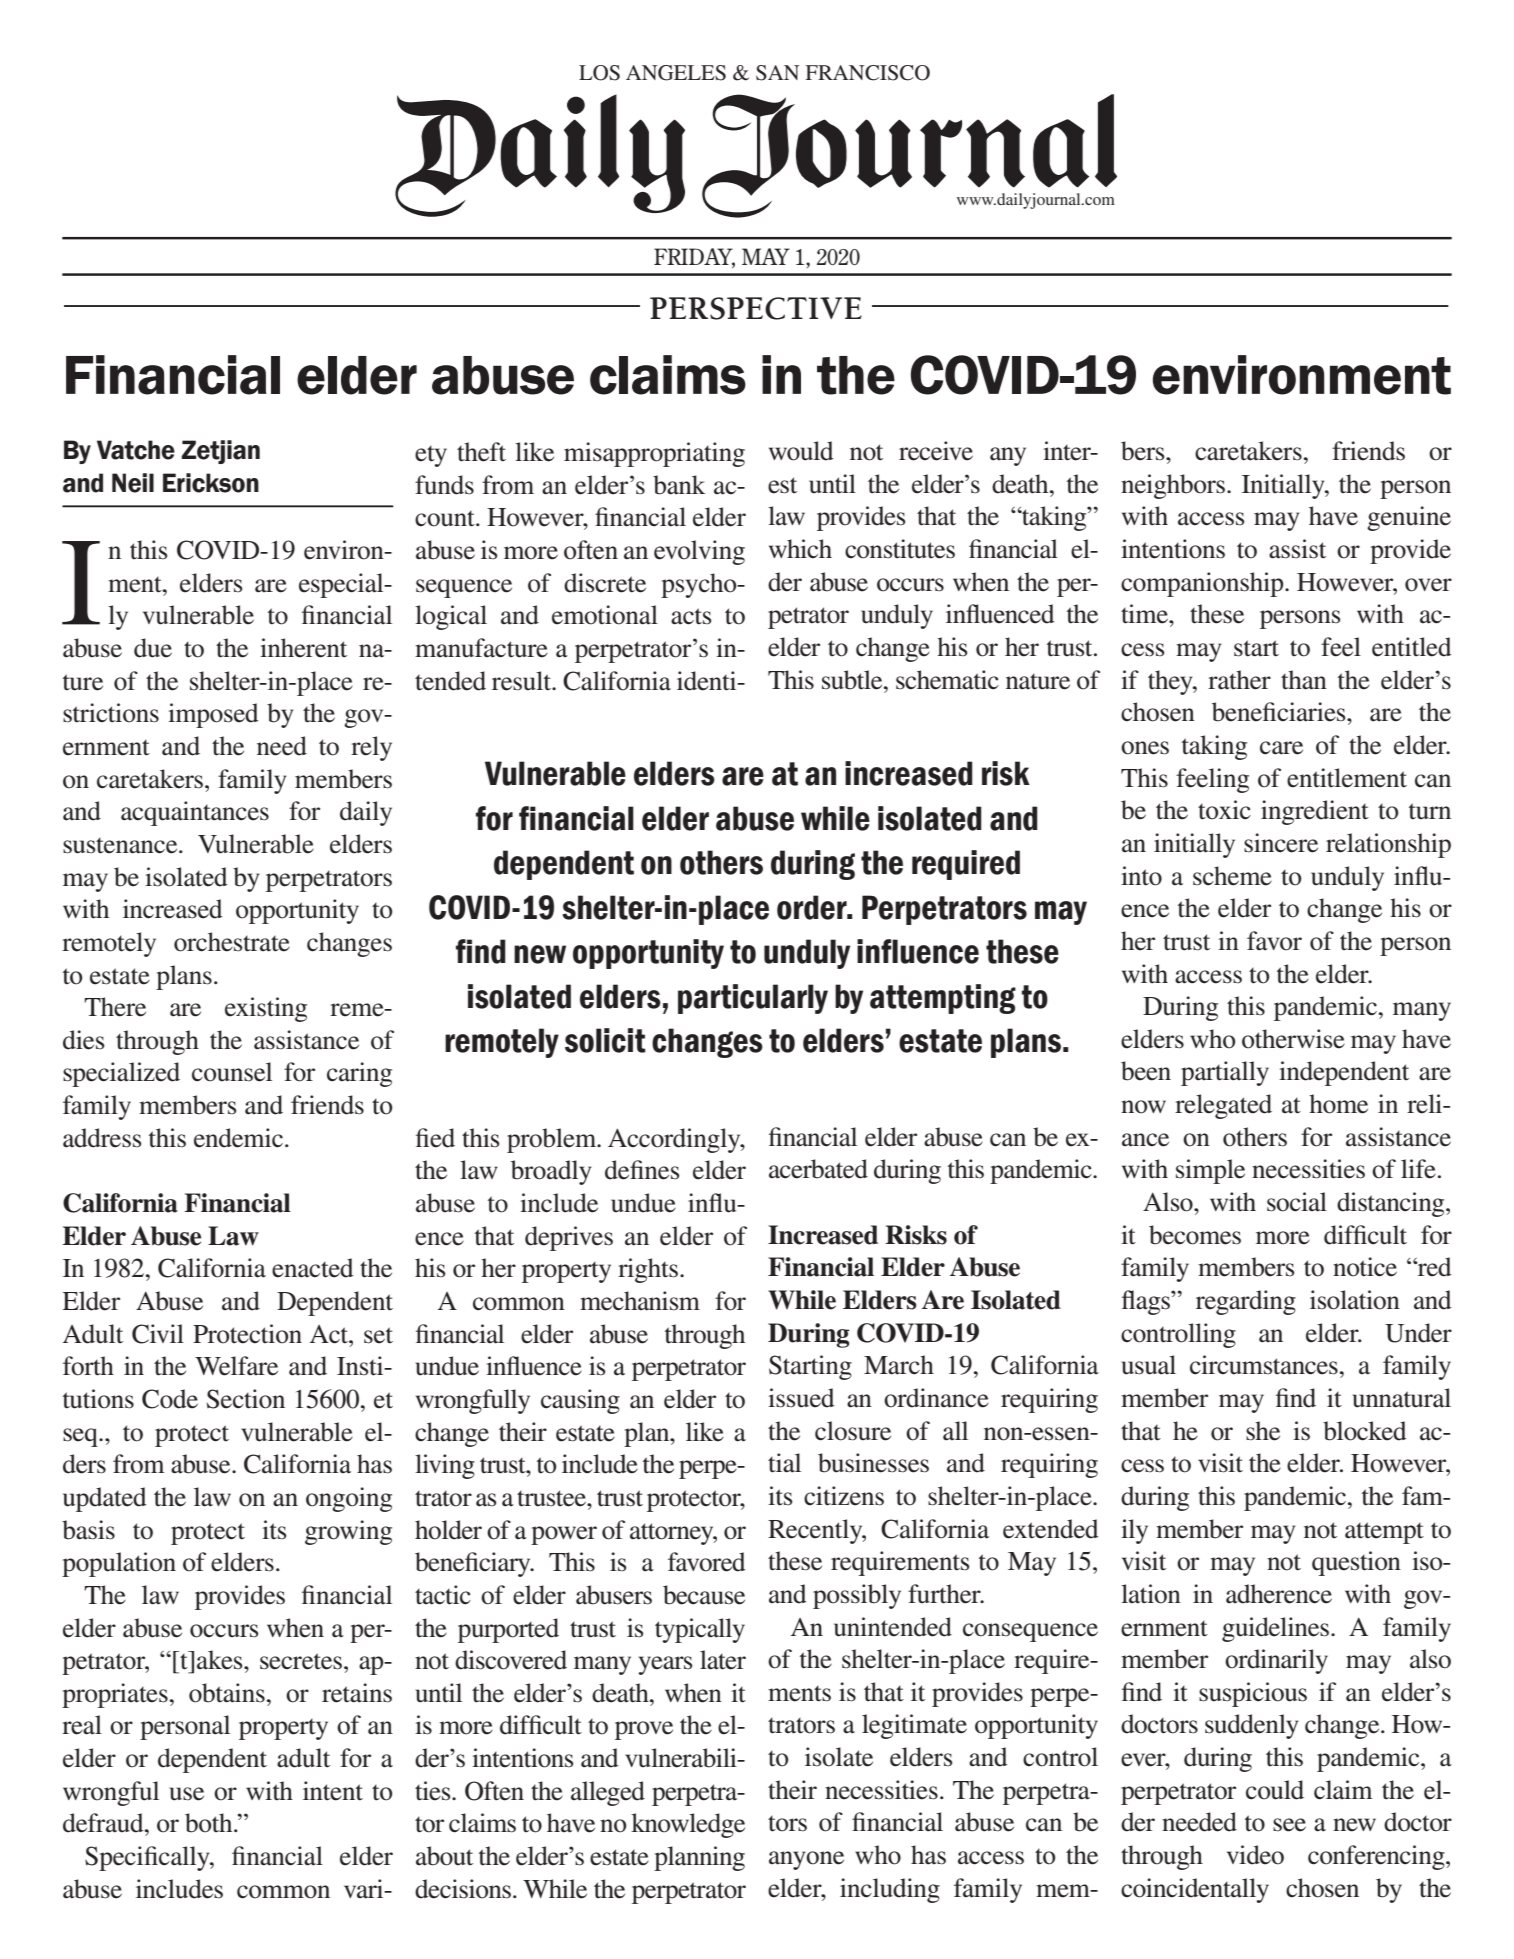  What do you see at coordinates (246, 1399) in the screenshot?
I see `Section` at bounding box center [246, 1399].
